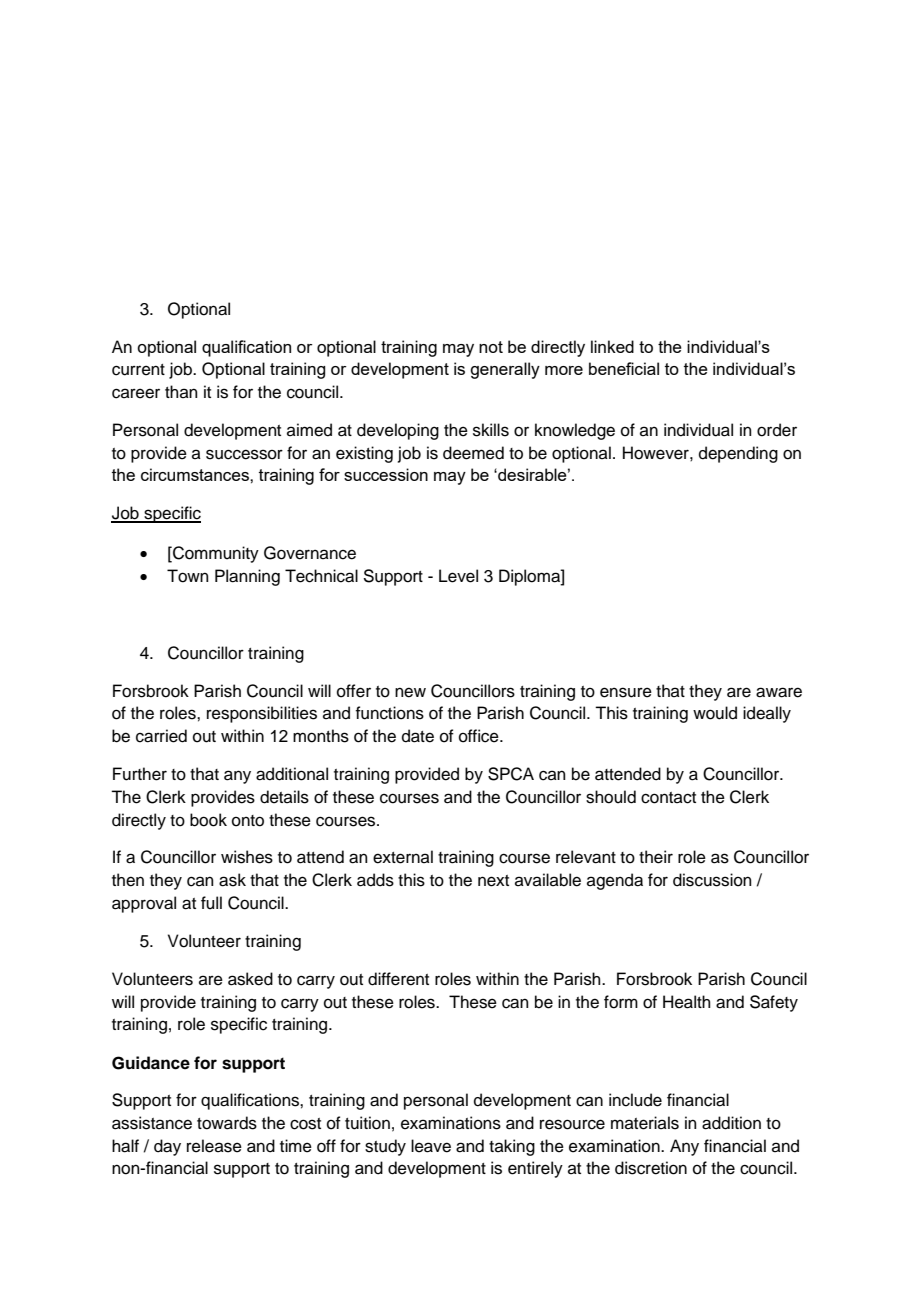 This image has width=924, height=1308. Describe the element at coordinates (262, 714) in the image. I see `responsibilities` at that location.
